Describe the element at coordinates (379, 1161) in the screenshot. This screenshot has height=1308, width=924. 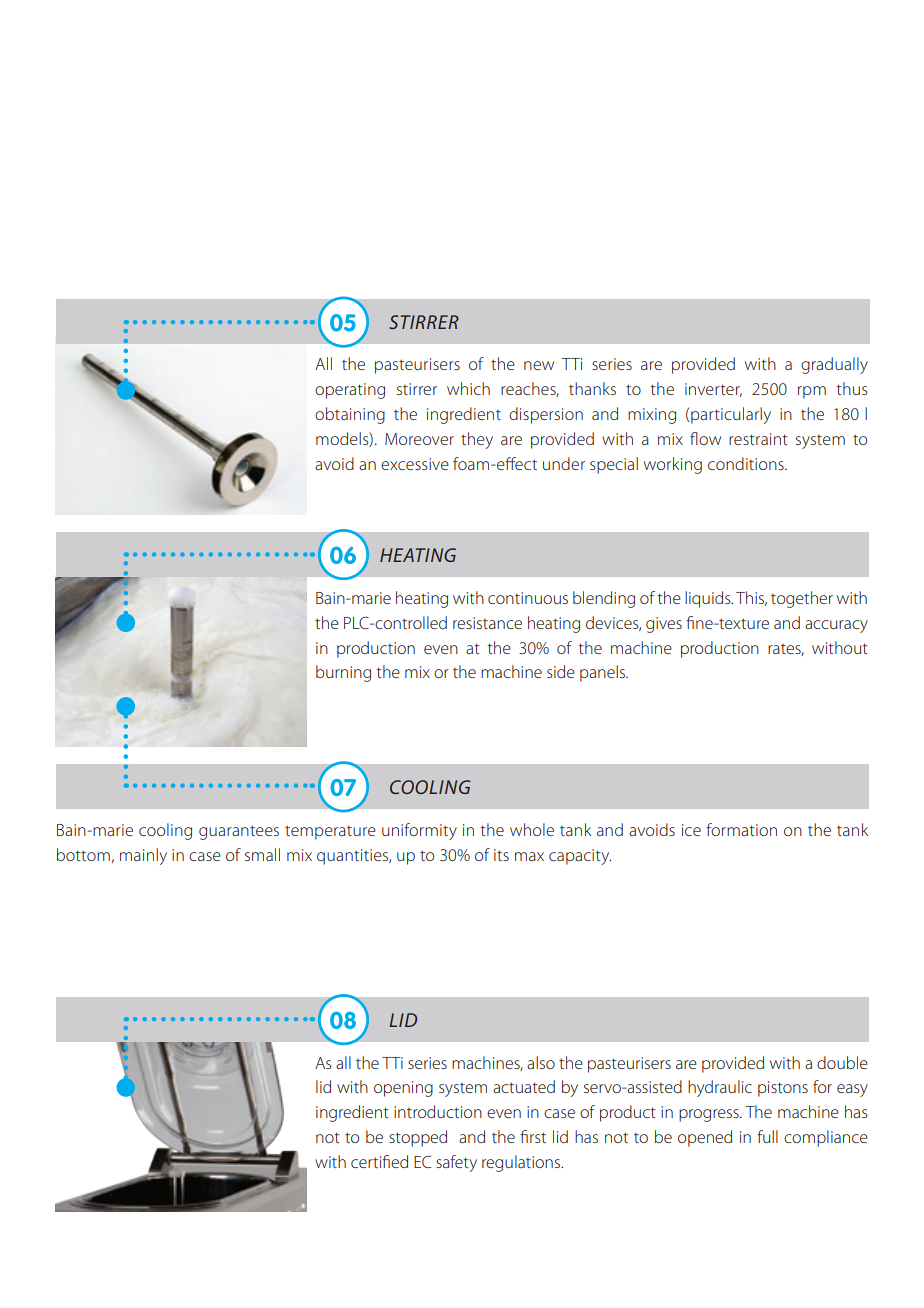
I see `certified` at that location.
